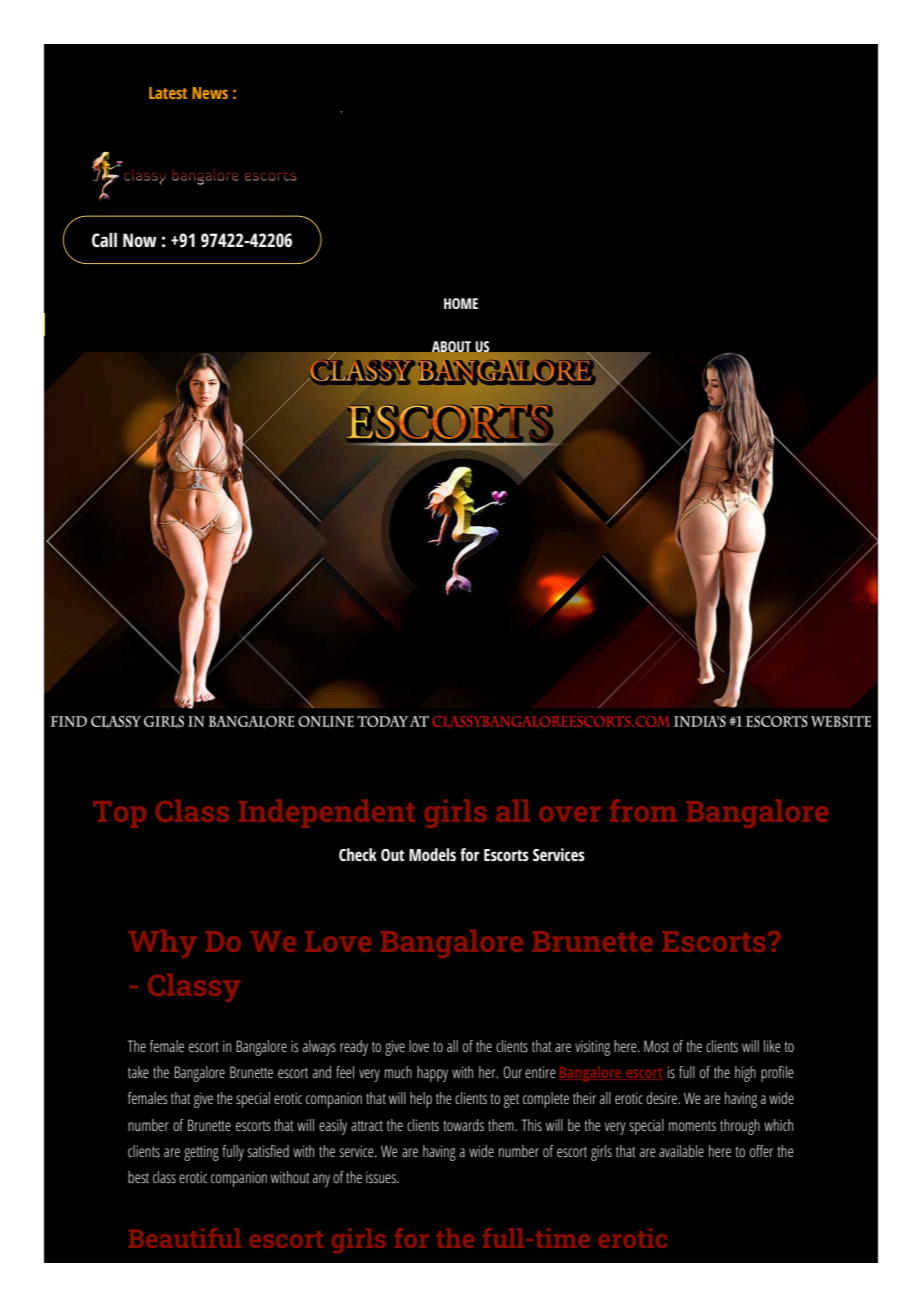  Describe the element at coordinates (168, 93) in the image. I see `Latest` at that location.
